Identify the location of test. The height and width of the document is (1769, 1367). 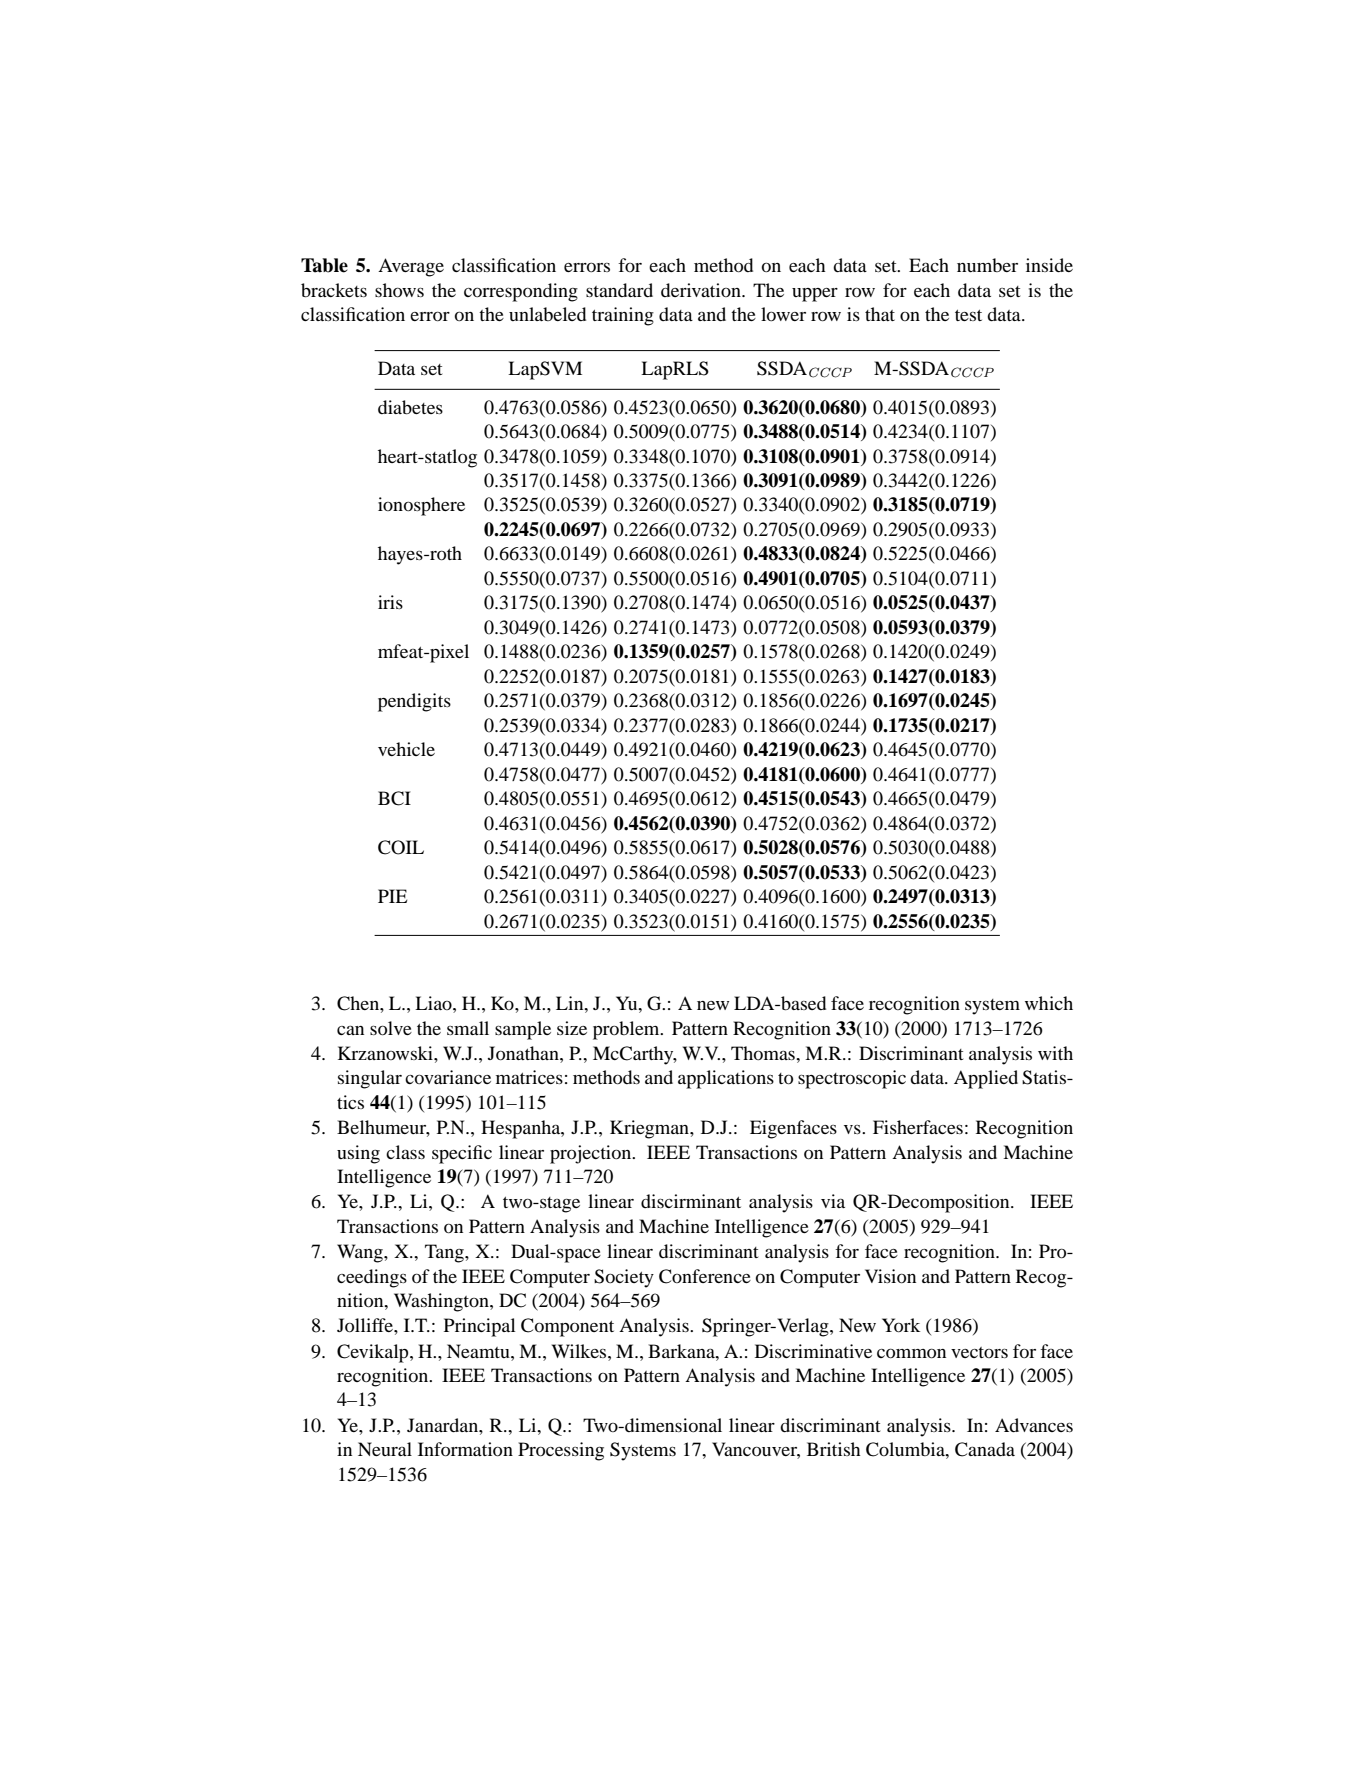
(968, 315).
